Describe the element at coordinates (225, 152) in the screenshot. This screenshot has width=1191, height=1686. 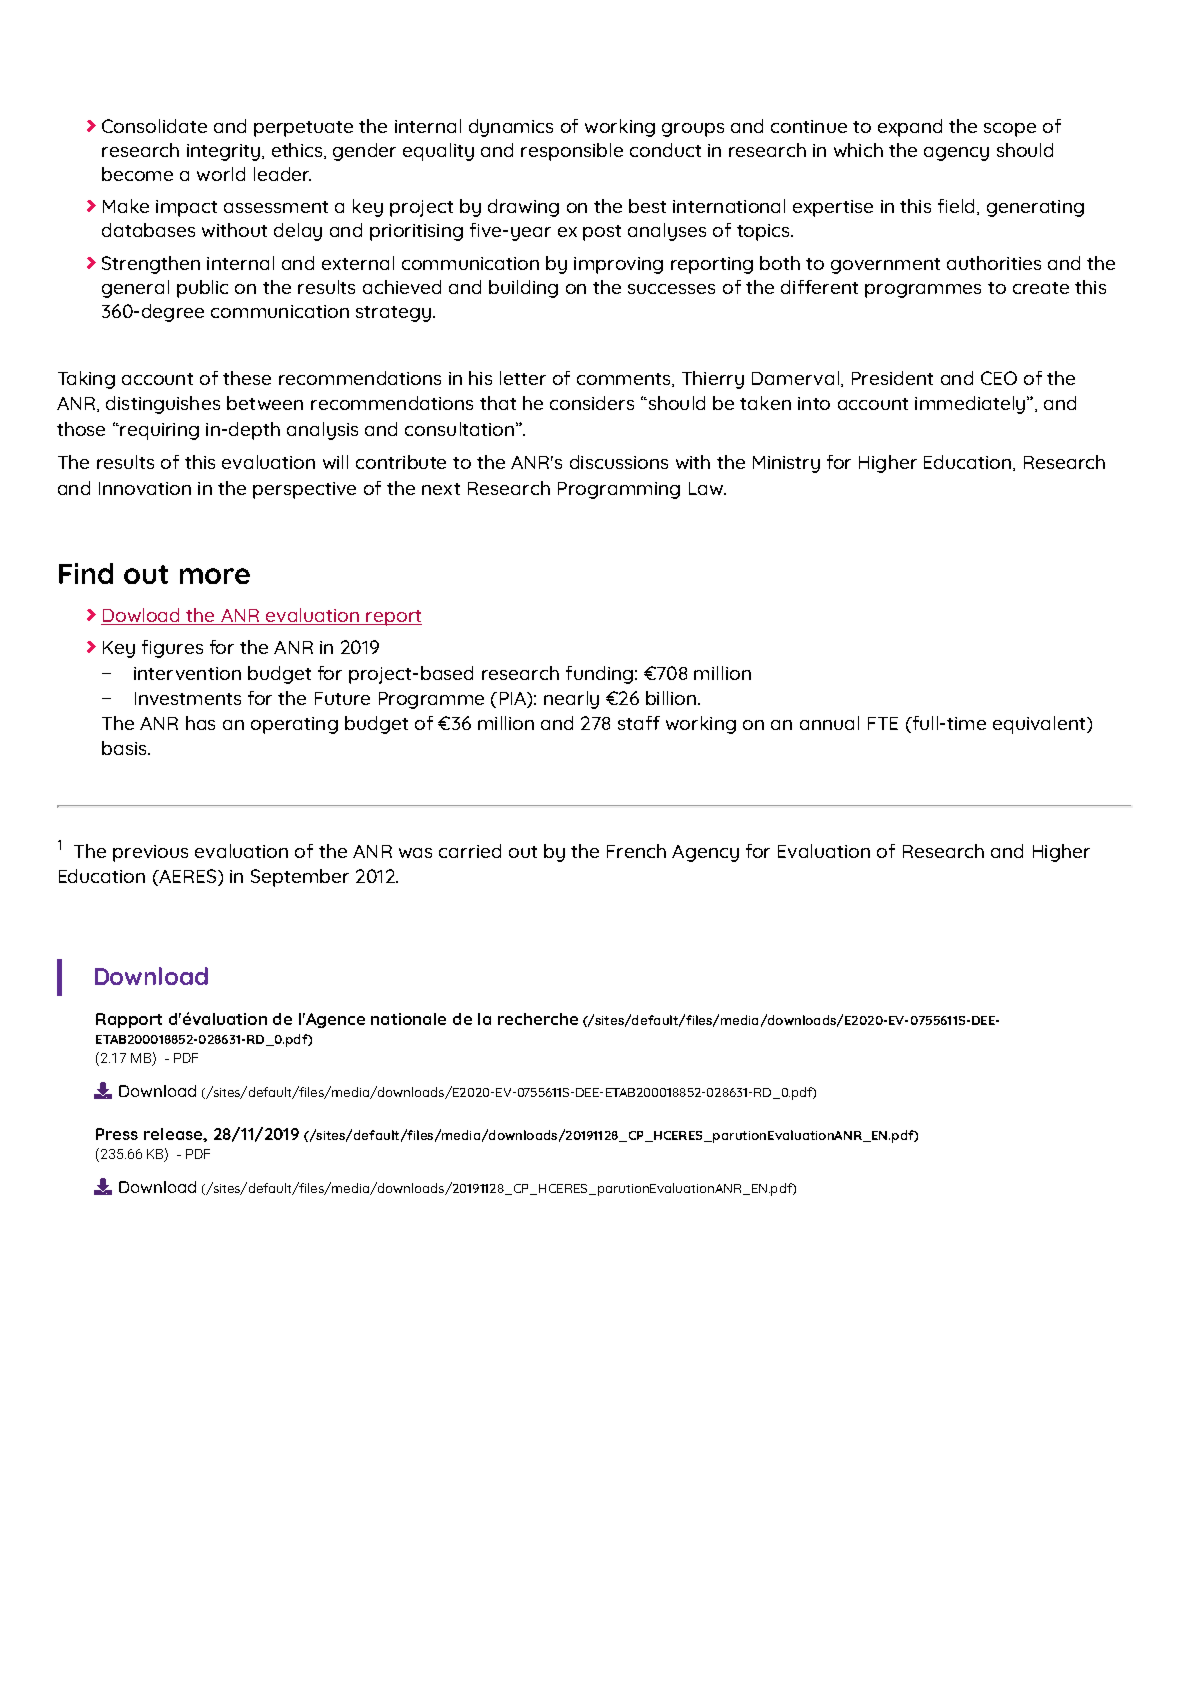
I see `integrity` at that location.
